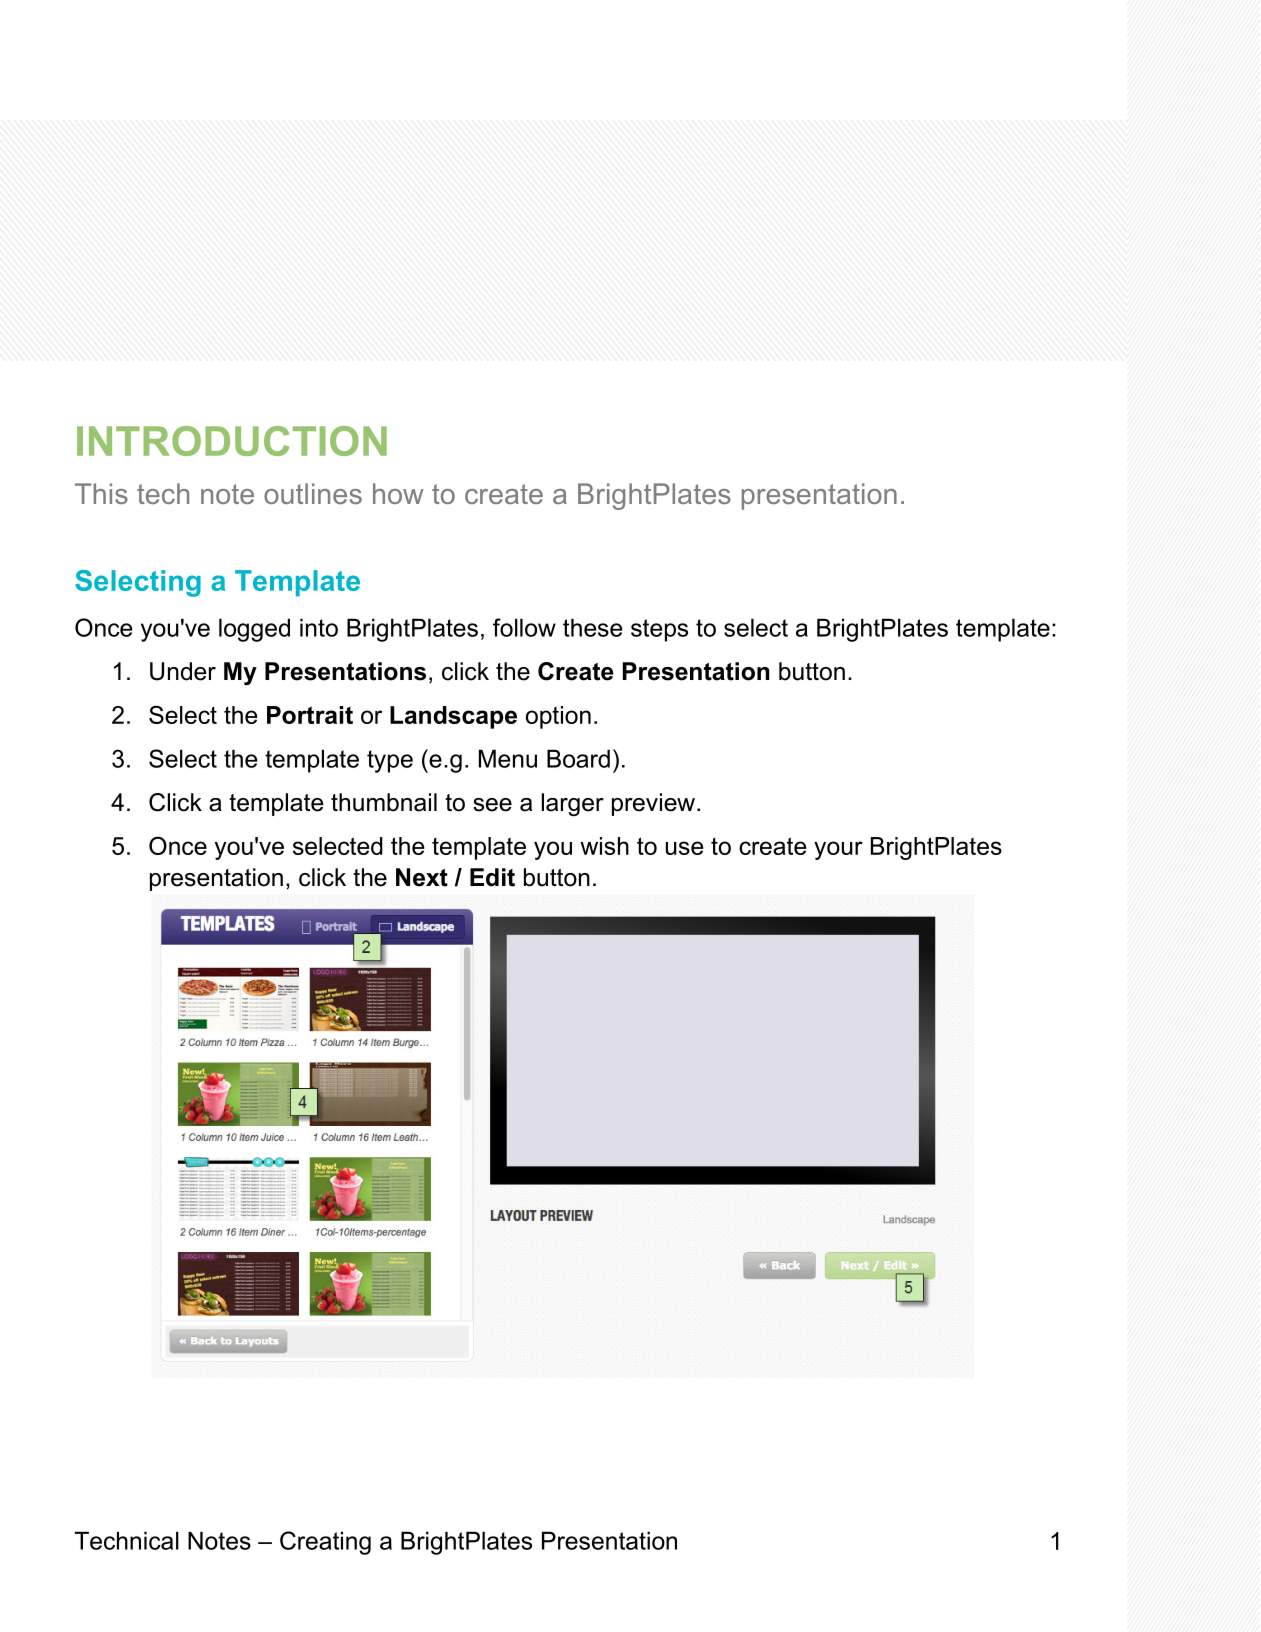 The width and height of the document is (1261, 1632). Describe the element at coordinates (492, 877) in the document. I see `Edit` at that location.
